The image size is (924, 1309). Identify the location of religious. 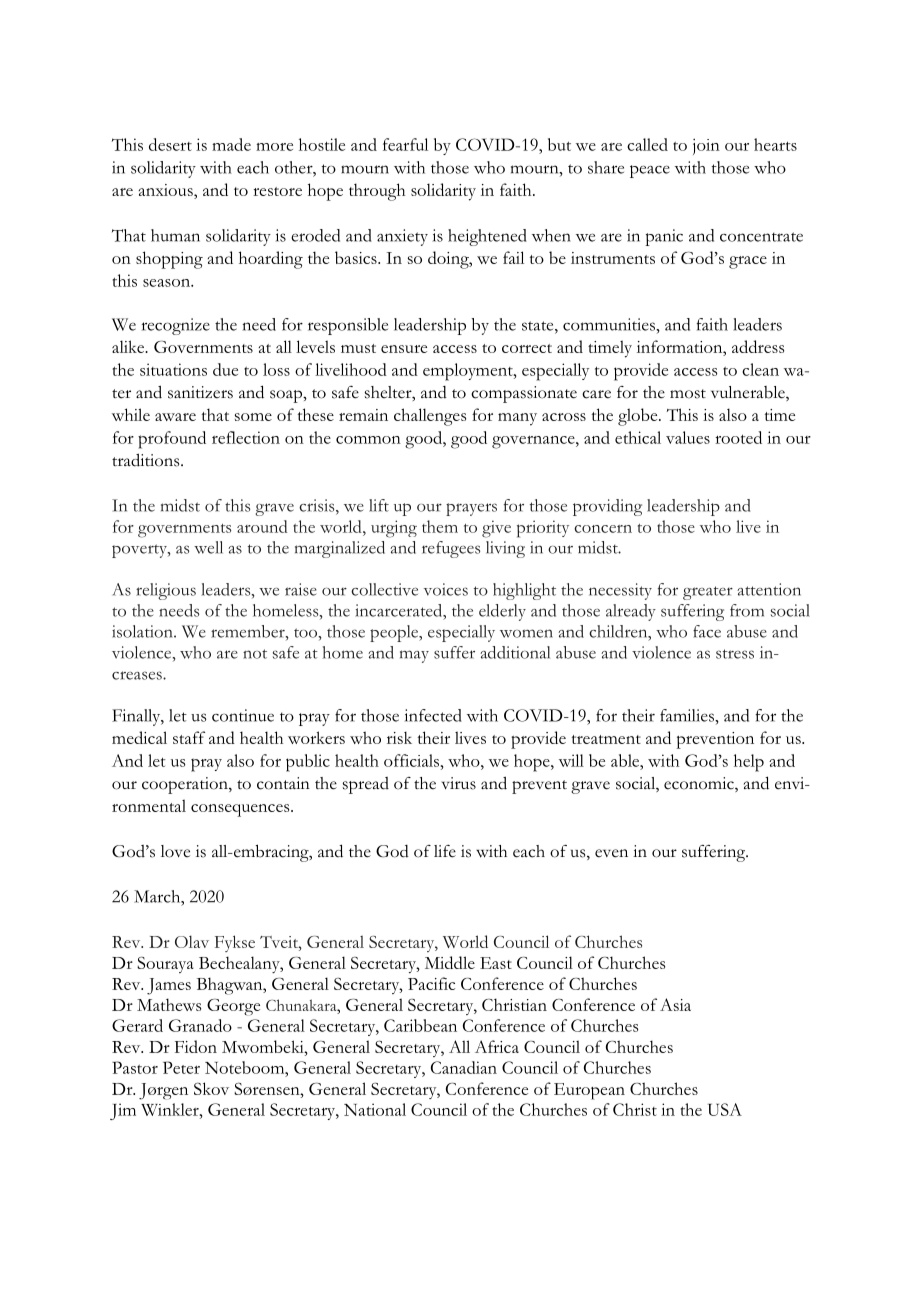
(166, 591).
